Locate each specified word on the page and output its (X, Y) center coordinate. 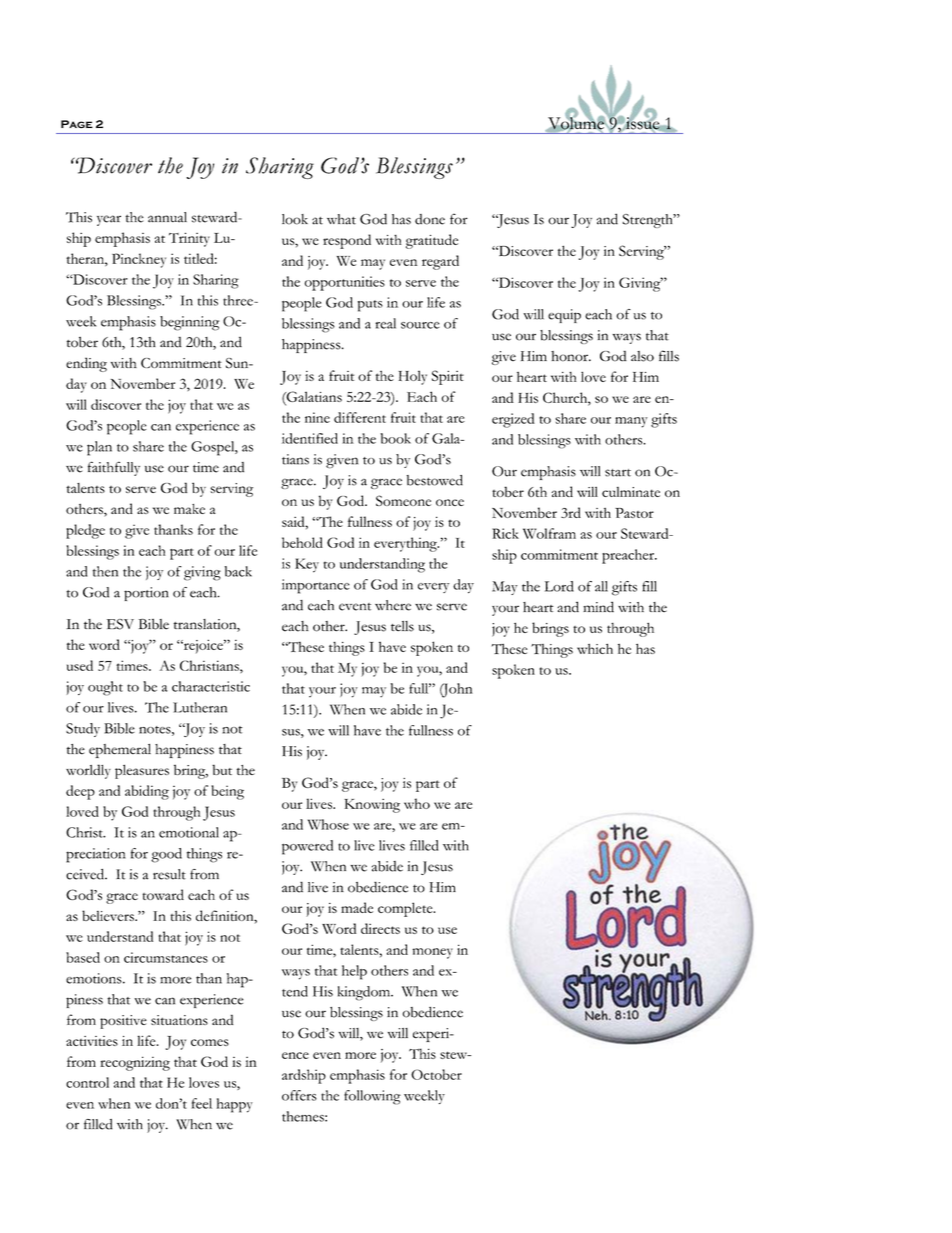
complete (406, 909)
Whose (328, 824)
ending (86, 364)
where (393, 605)
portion (146, 594)
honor (570, 356)
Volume (576, 123)
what (341, 219)
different (360, 417)
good (166, 855)
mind (598, 607)
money (432, 953)
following (372, 1097)
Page (77, 124)
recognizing (135, 1063)
